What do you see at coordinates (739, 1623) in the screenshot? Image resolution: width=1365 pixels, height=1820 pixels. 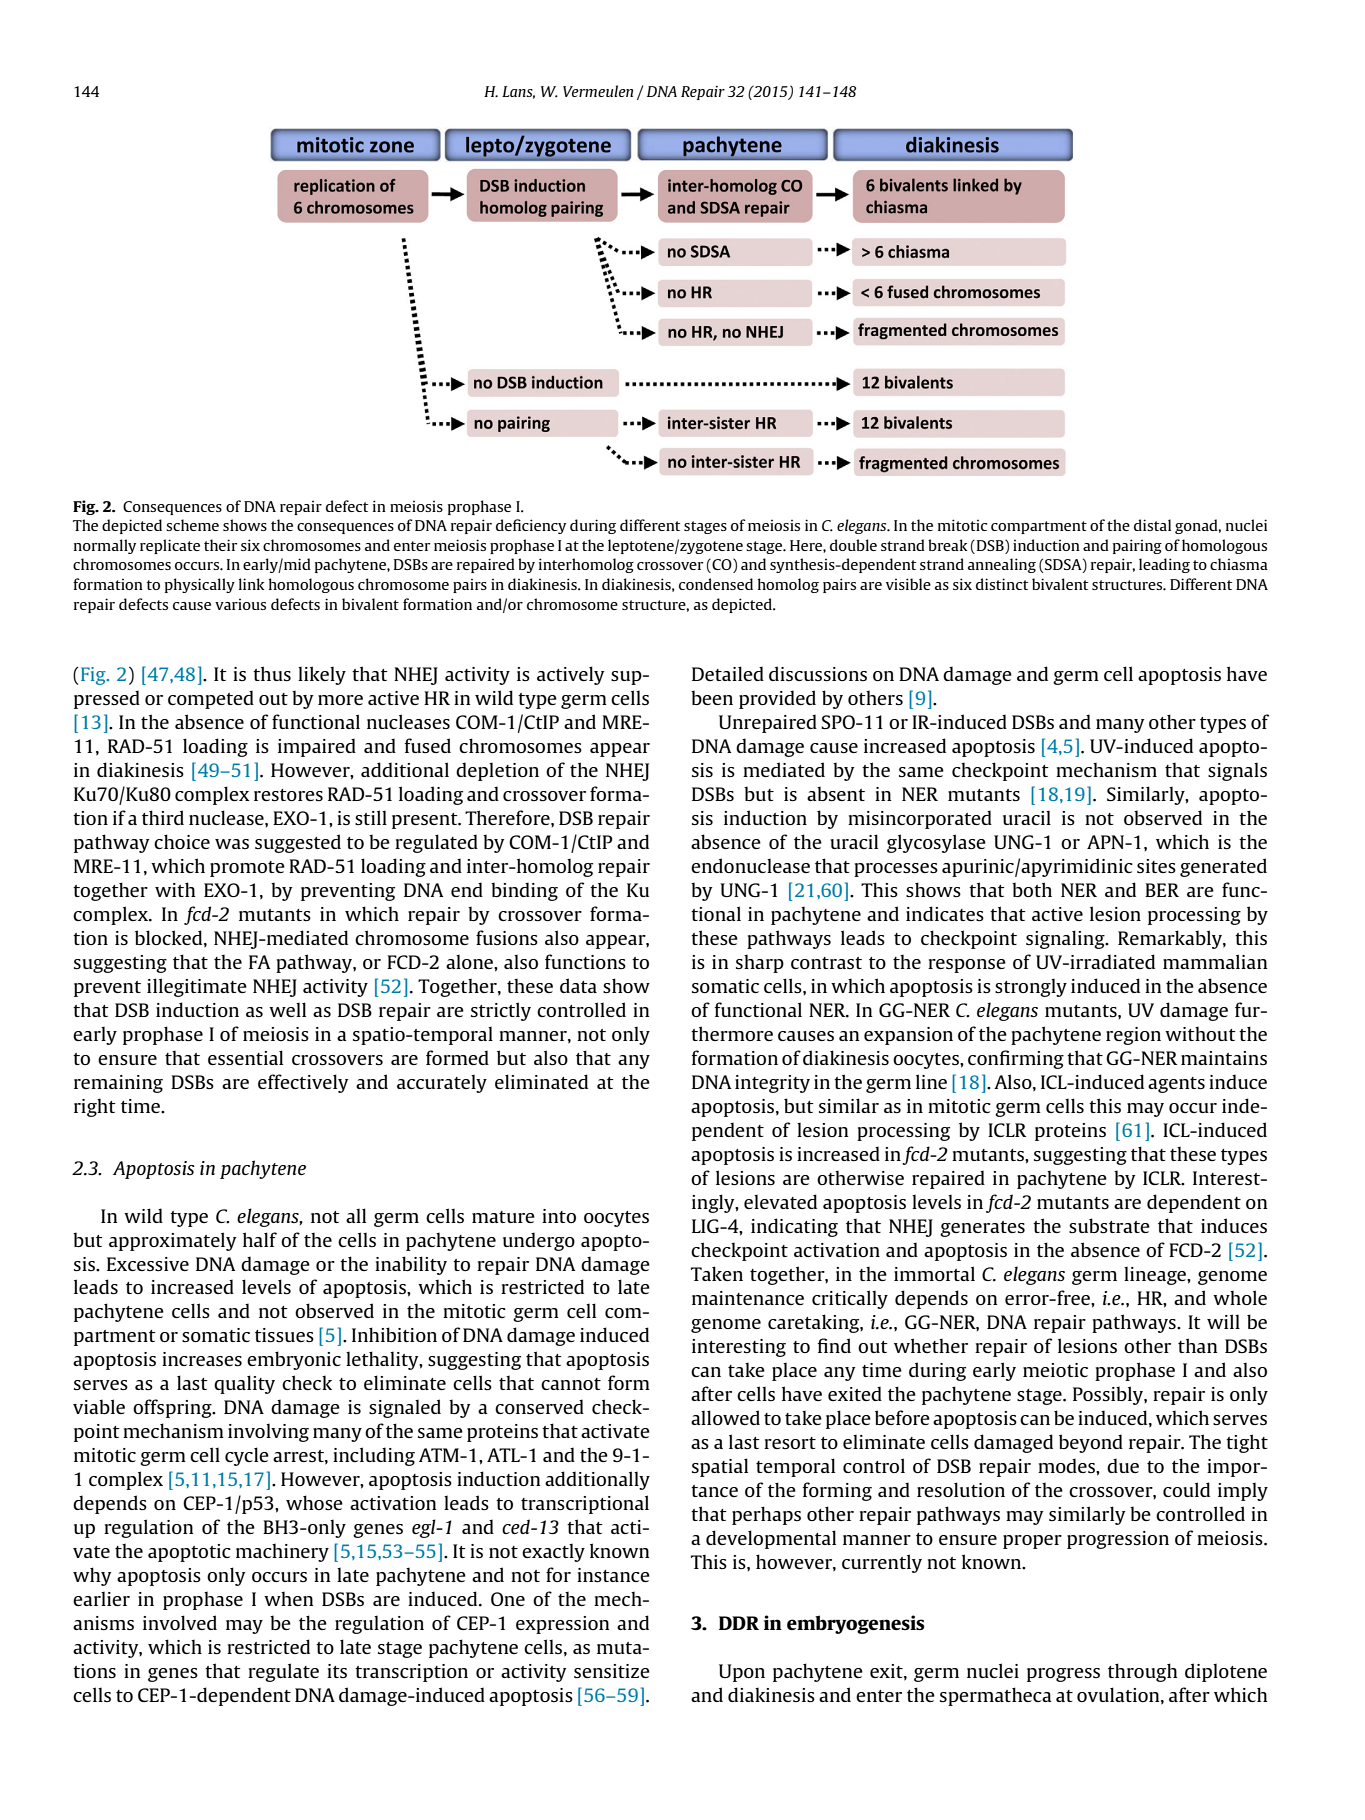 I see `DDR` at bounding box center [739, 1623].
